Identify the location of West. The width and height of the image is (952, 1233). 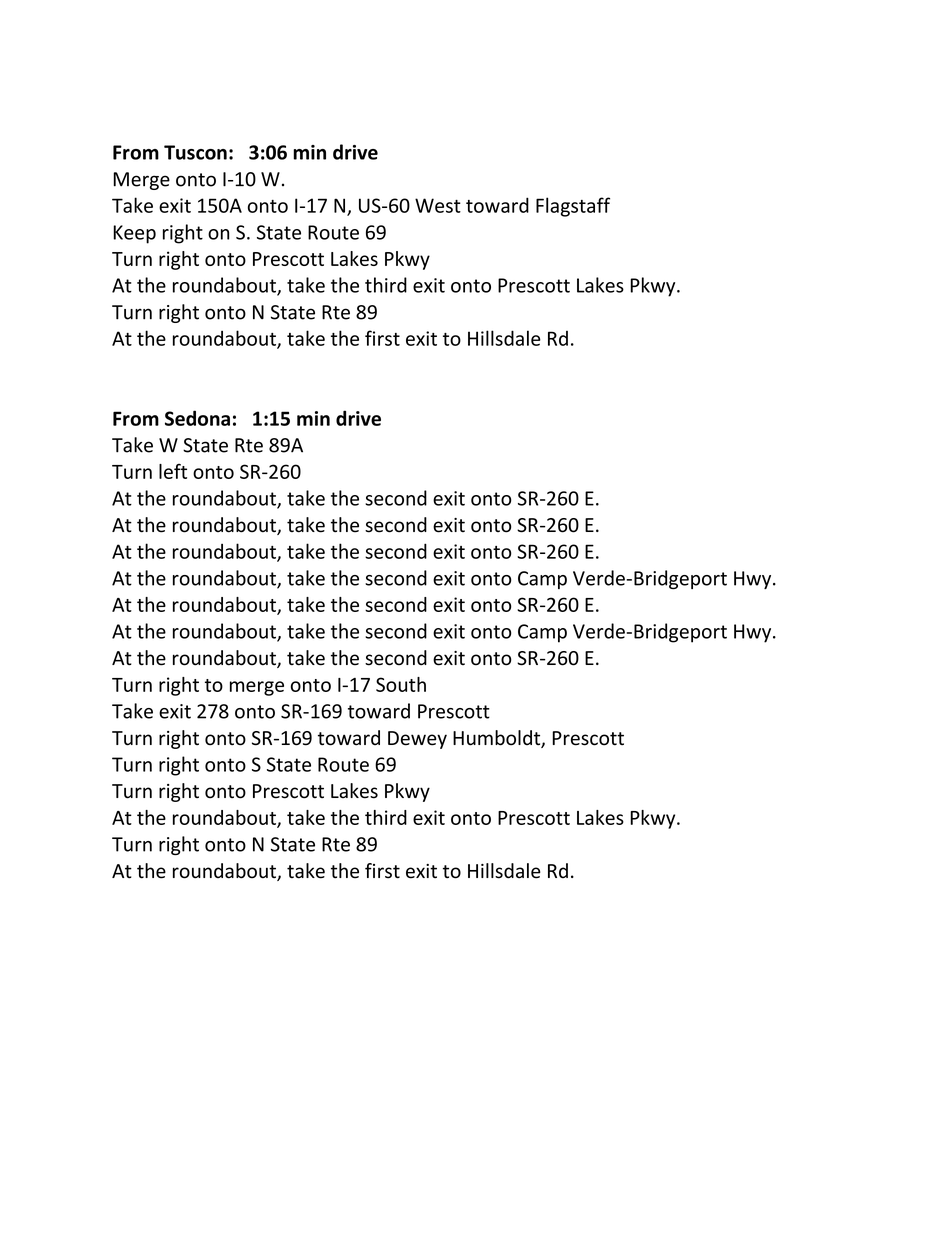
(438, 205).
